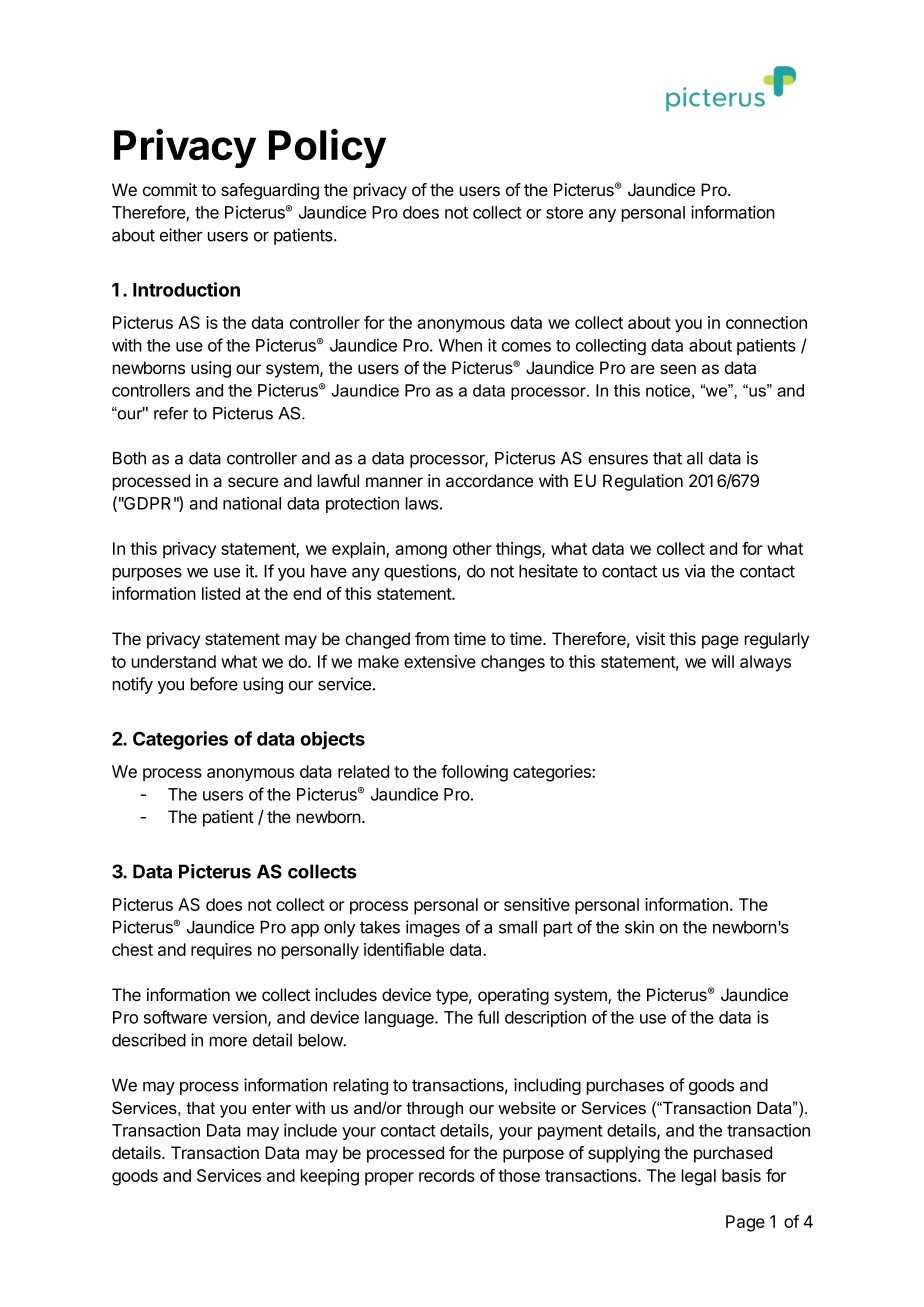 Image resolution: width=924 pixels, height=1307 pixels. Describe the element at coordinates (170, 189) in the document. I see `commit` at that location.
